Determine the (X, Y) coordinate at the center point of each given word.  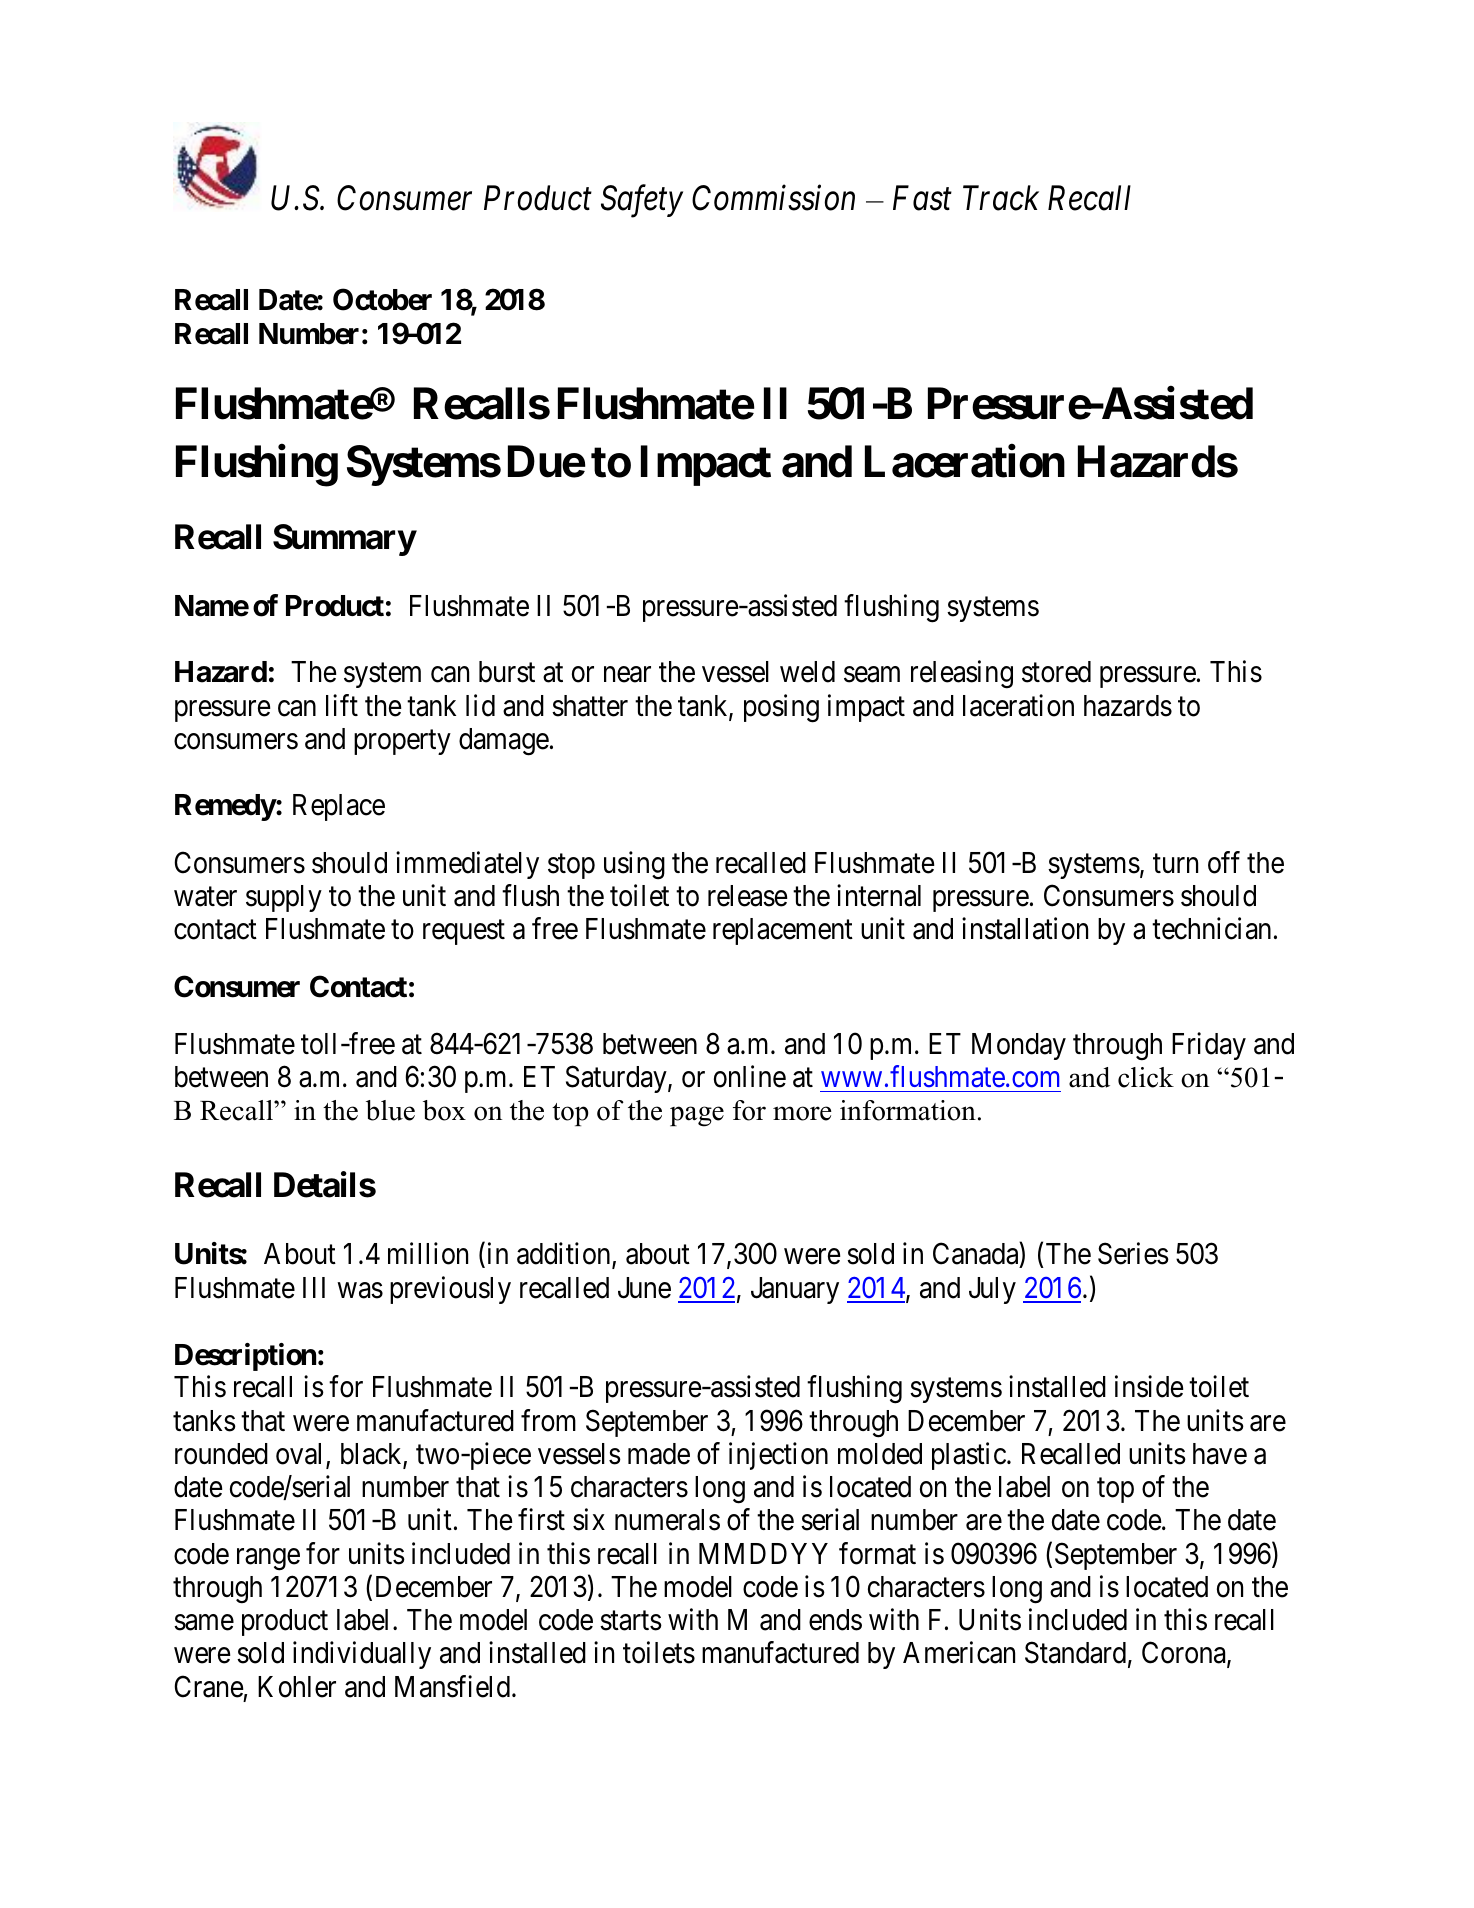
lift (342, 705)
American (959, 1653)
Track (1001, 198)
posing (781, 708)
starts (631, 1621)
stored (1056, 672)
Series (1133, 1254)
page (697, 1116)
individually (362, 1655)
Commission (773, 198)
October (382, 299)
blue (390, 1110)
